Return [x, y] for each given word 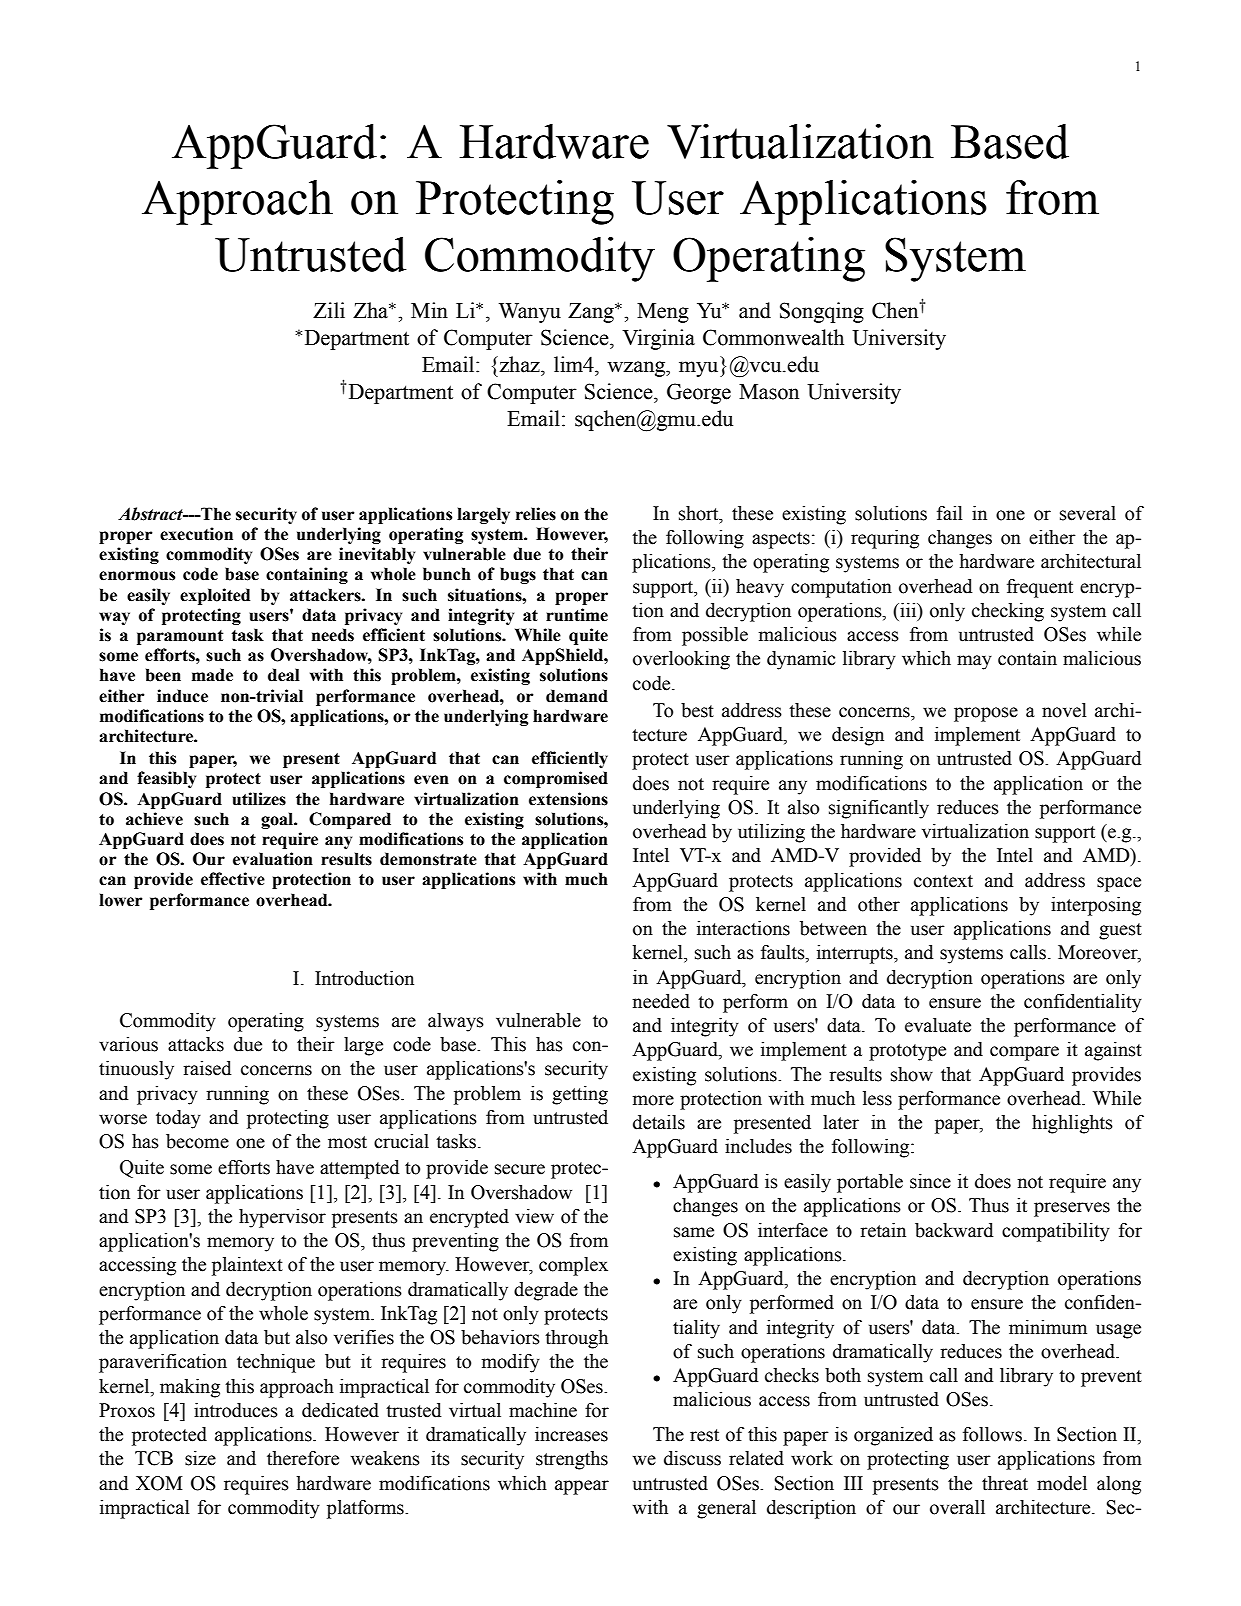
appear [582, 1487]
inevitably [377, 555]
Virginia [658, 339]
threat [1005, 1483]
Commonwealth [773, 337]
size [200, 1458]
